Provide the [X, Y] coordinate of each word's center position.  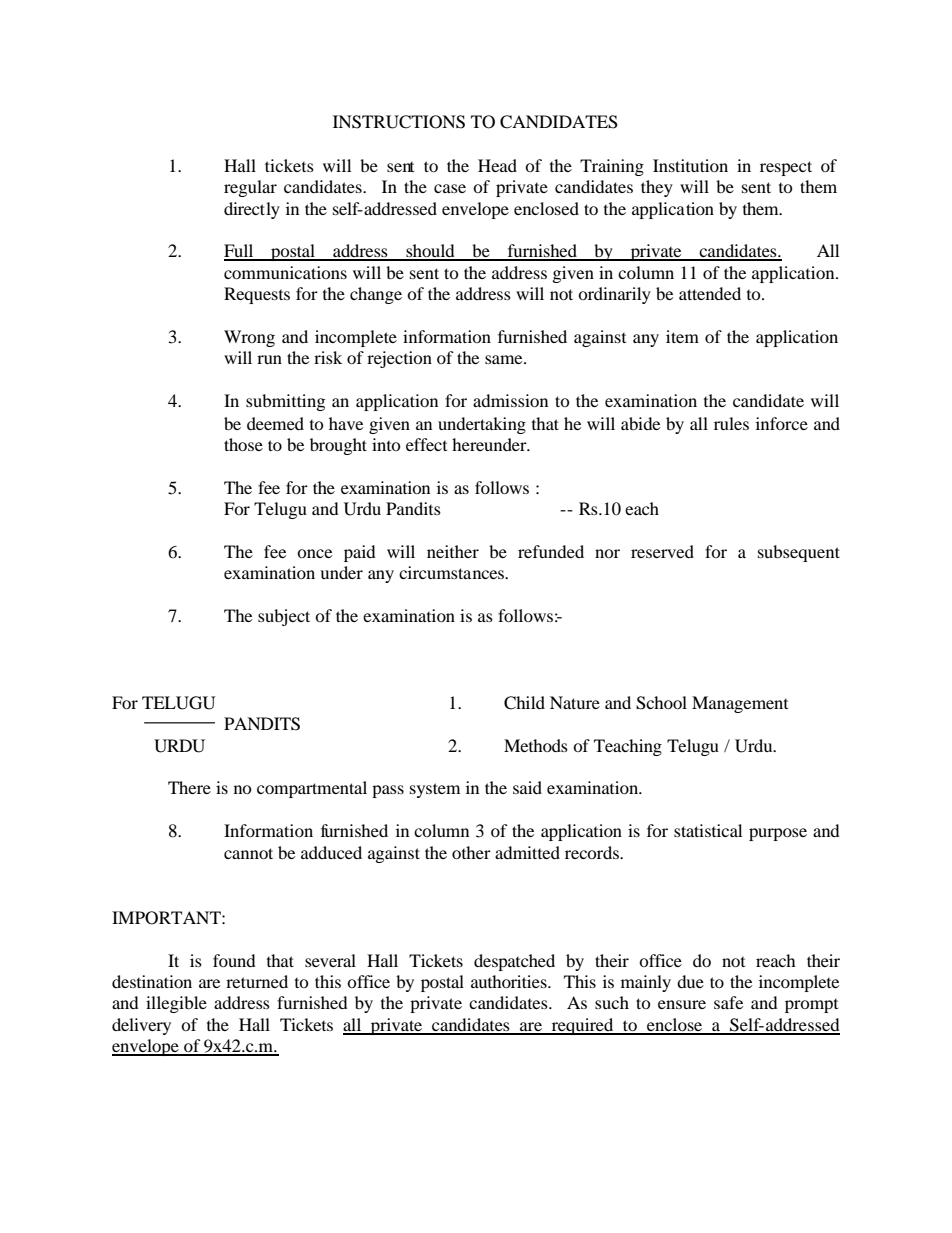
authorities [510, 981]
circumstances [452, 572]
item [682, 336]
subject [284, 617]
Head [497, 165]
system [435, 790]
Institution [690, 165]
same [505, 359]
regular [250, 188]
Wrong [249, 338]
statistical [708, 830]
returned [257, 981]
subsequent [799, 553]
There [189, 787]
